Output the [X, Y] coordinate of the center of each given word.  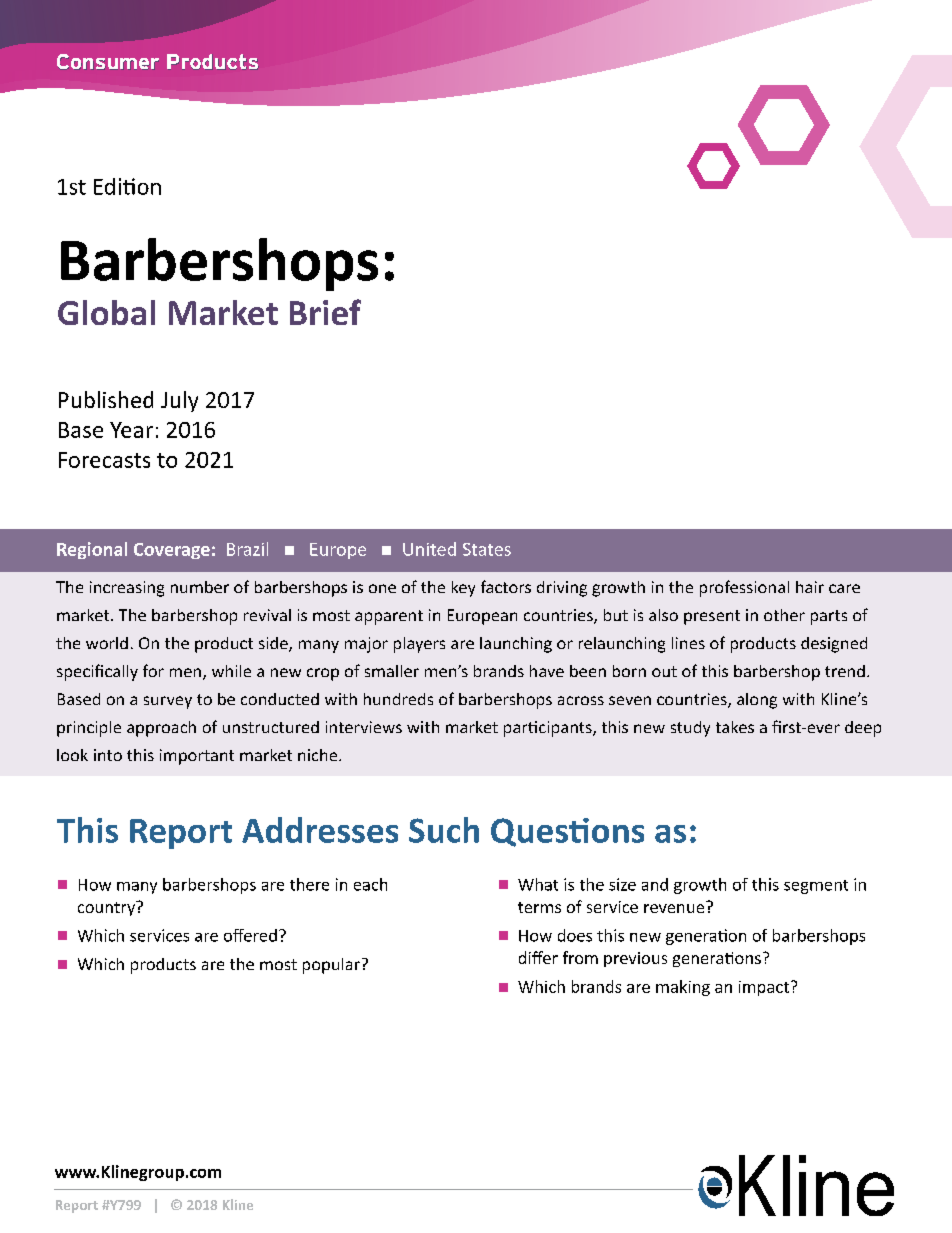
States [487, 549]
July [179, 401]
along [757, 701]
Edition [127, 186]
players [419, 645]
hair [810, 587]
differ [538, 957]
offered [250, 935]
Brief [325, 312]
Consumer [108, 61]
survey [168, 702]
